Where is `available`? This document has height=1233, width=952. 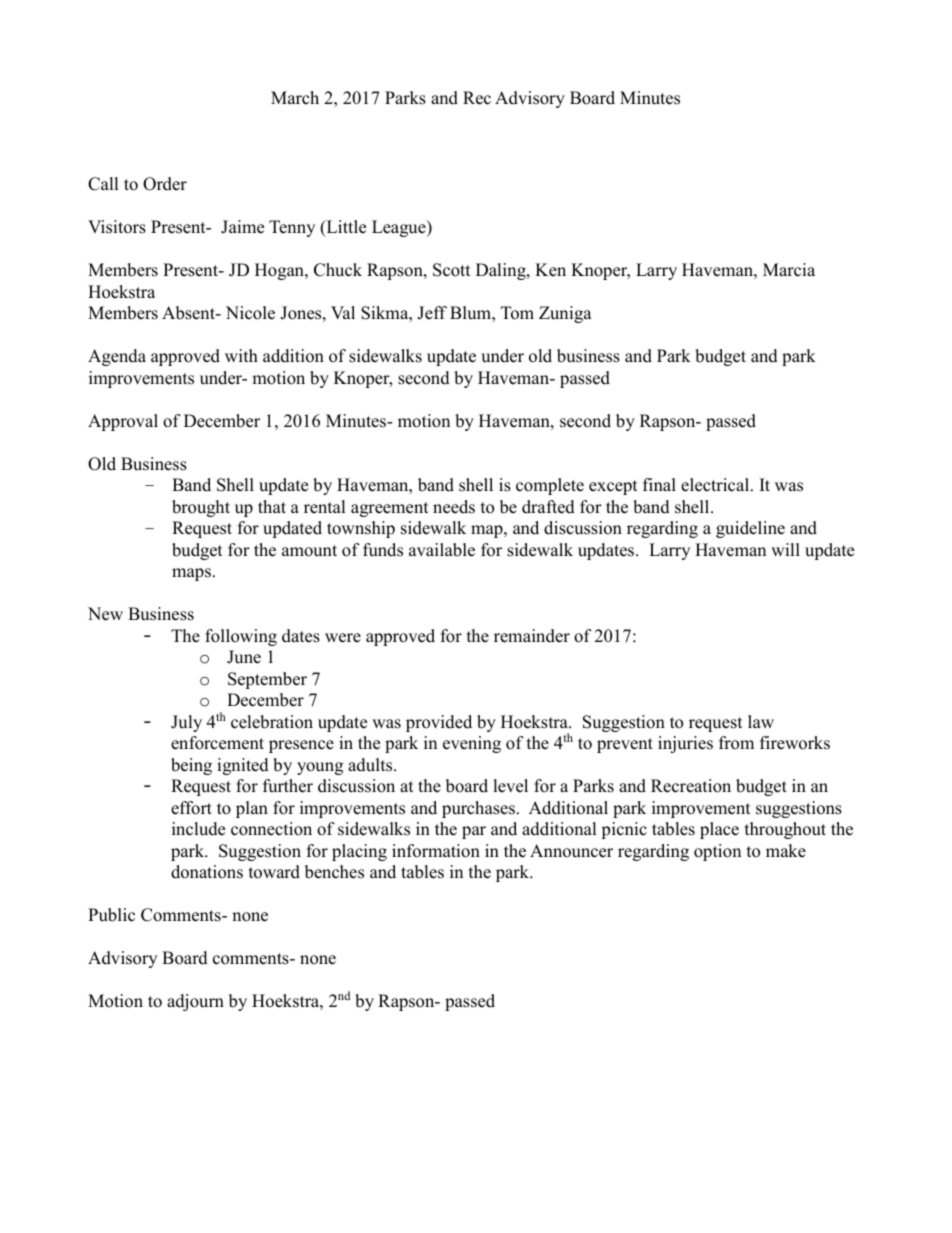 available is located at coordinates (442, 550).
